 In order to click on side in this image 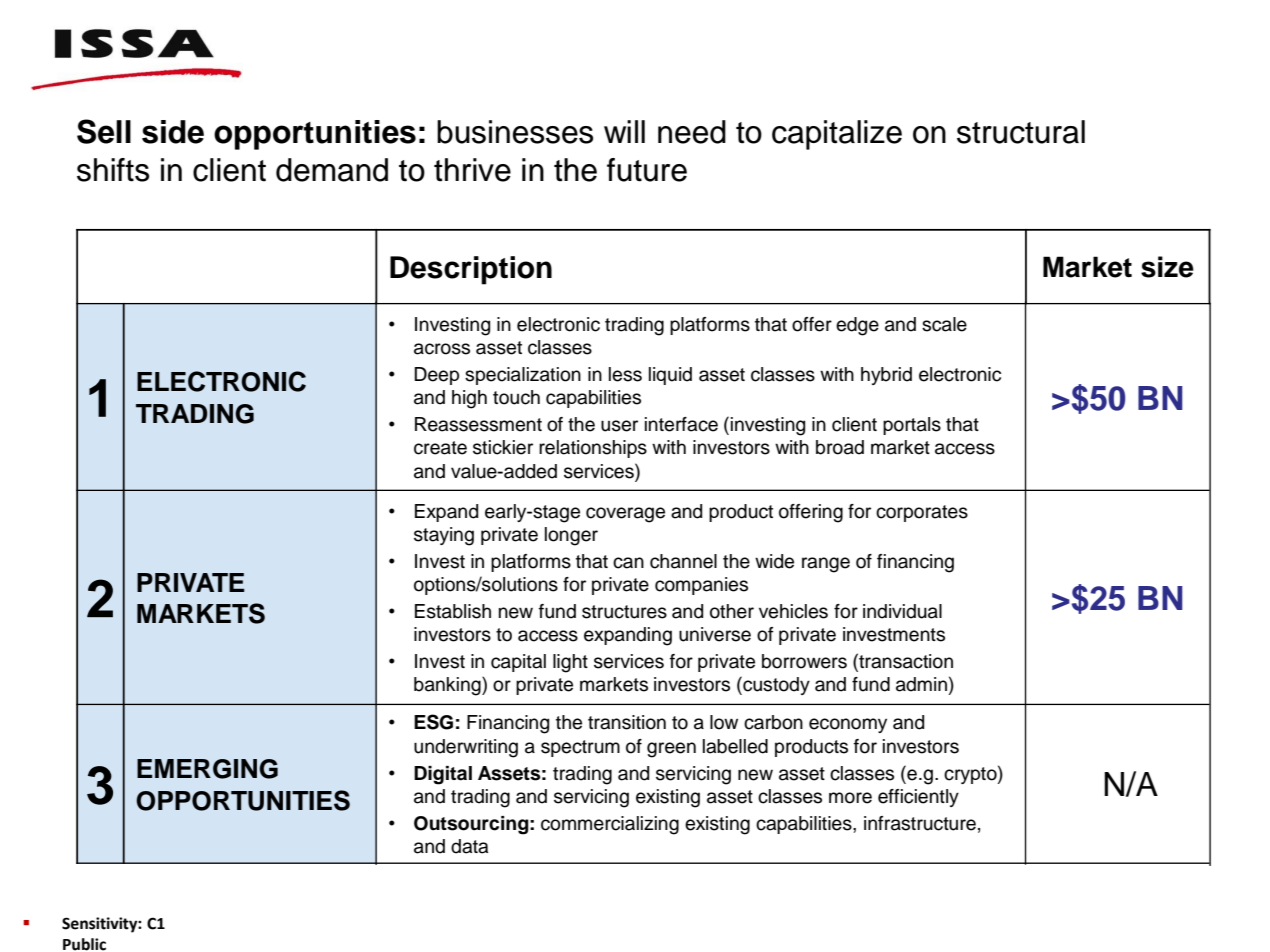, I will do `click(173, 132)`.
